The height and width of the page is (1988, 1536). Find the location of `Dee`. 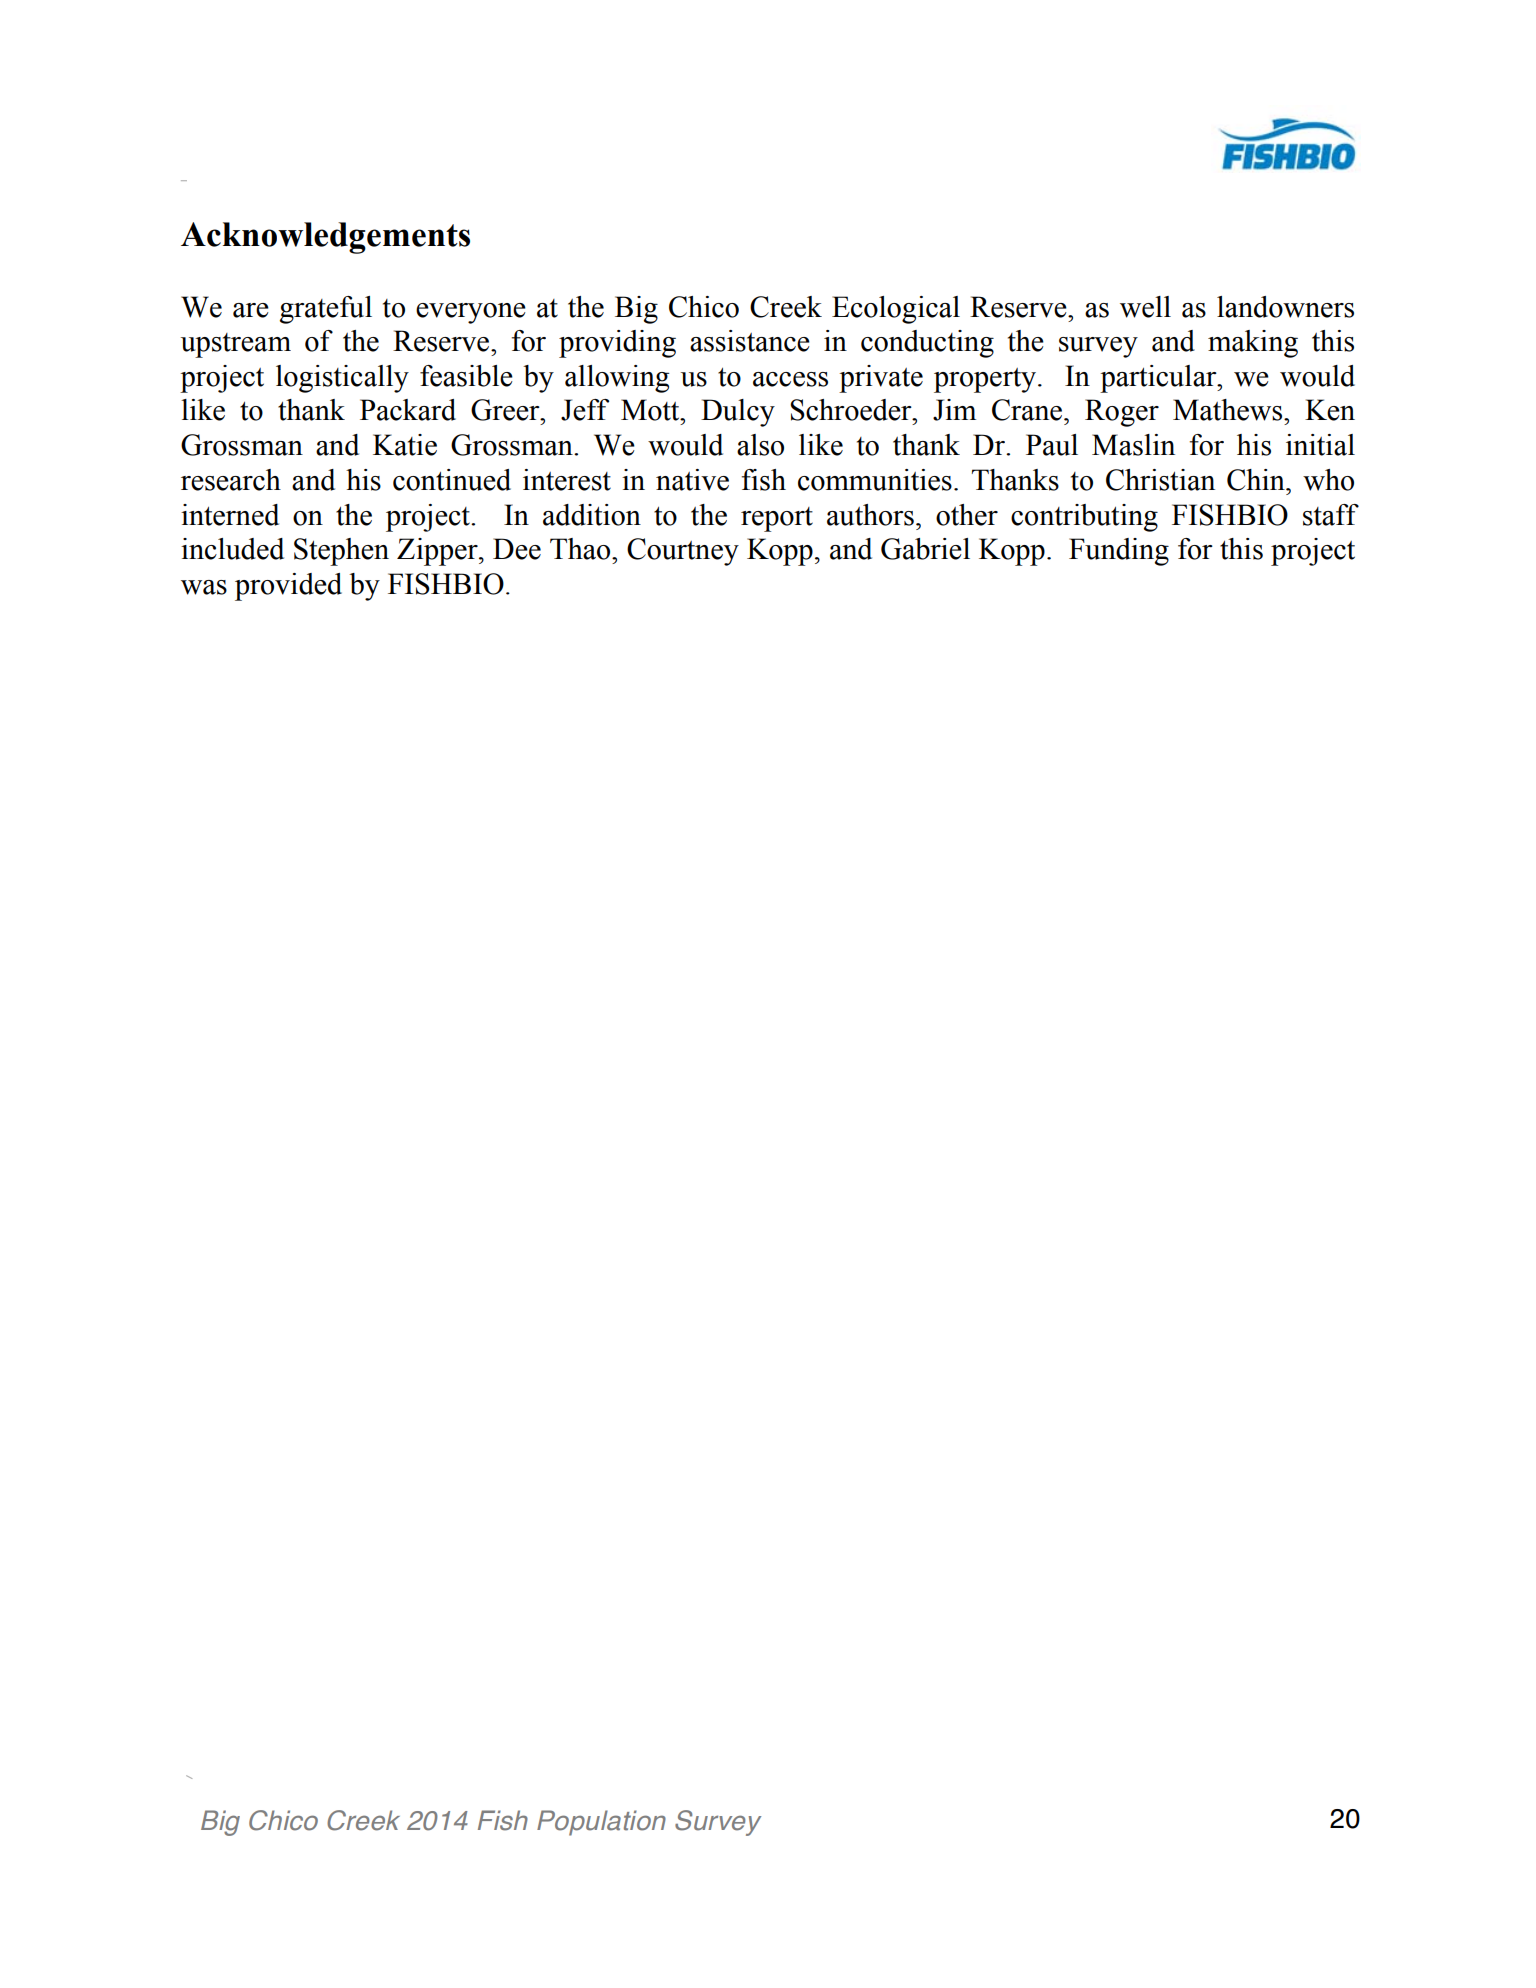

Dee is located at coordinates (517, 549).
